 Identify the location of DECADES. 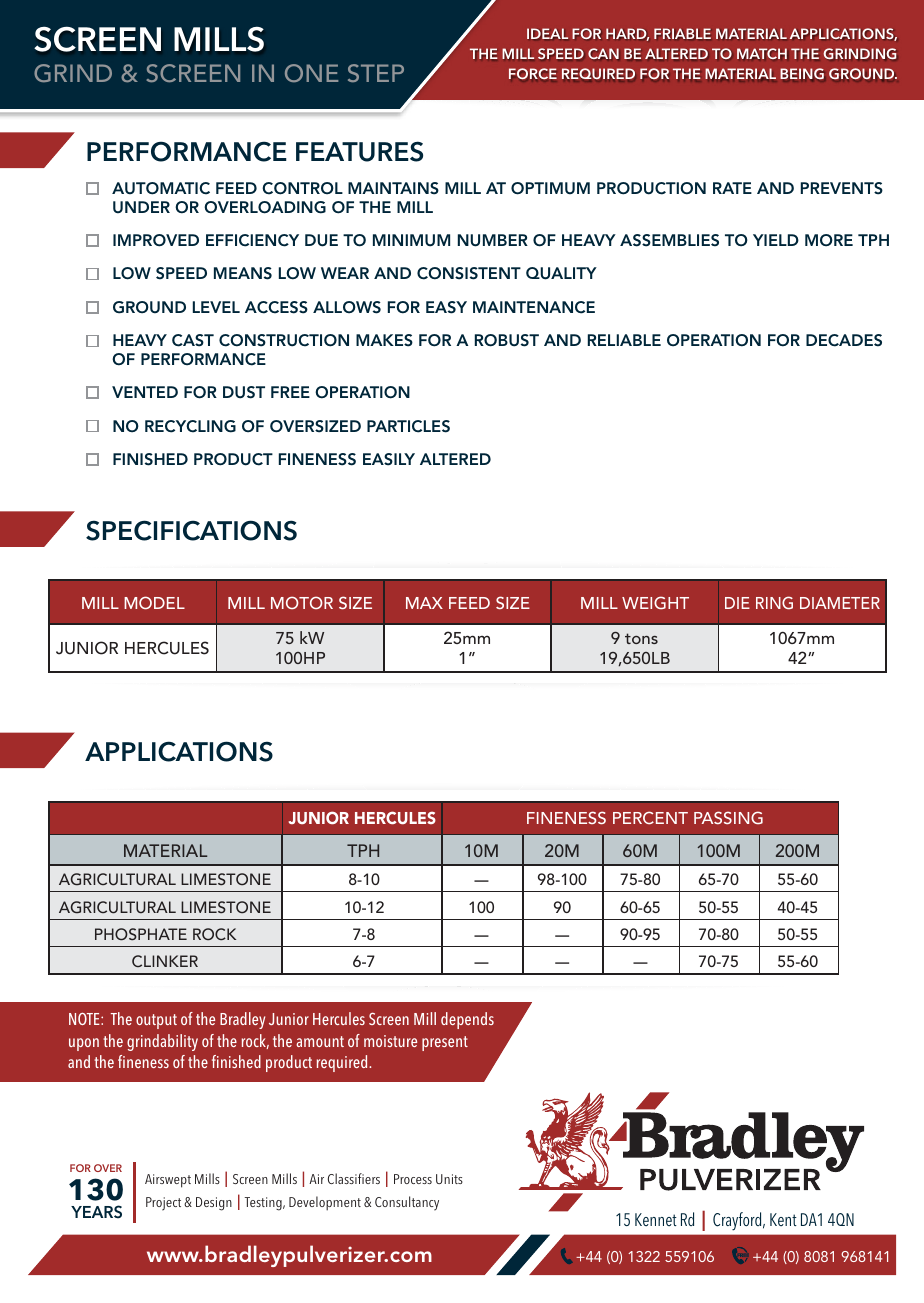
(844, 340).
